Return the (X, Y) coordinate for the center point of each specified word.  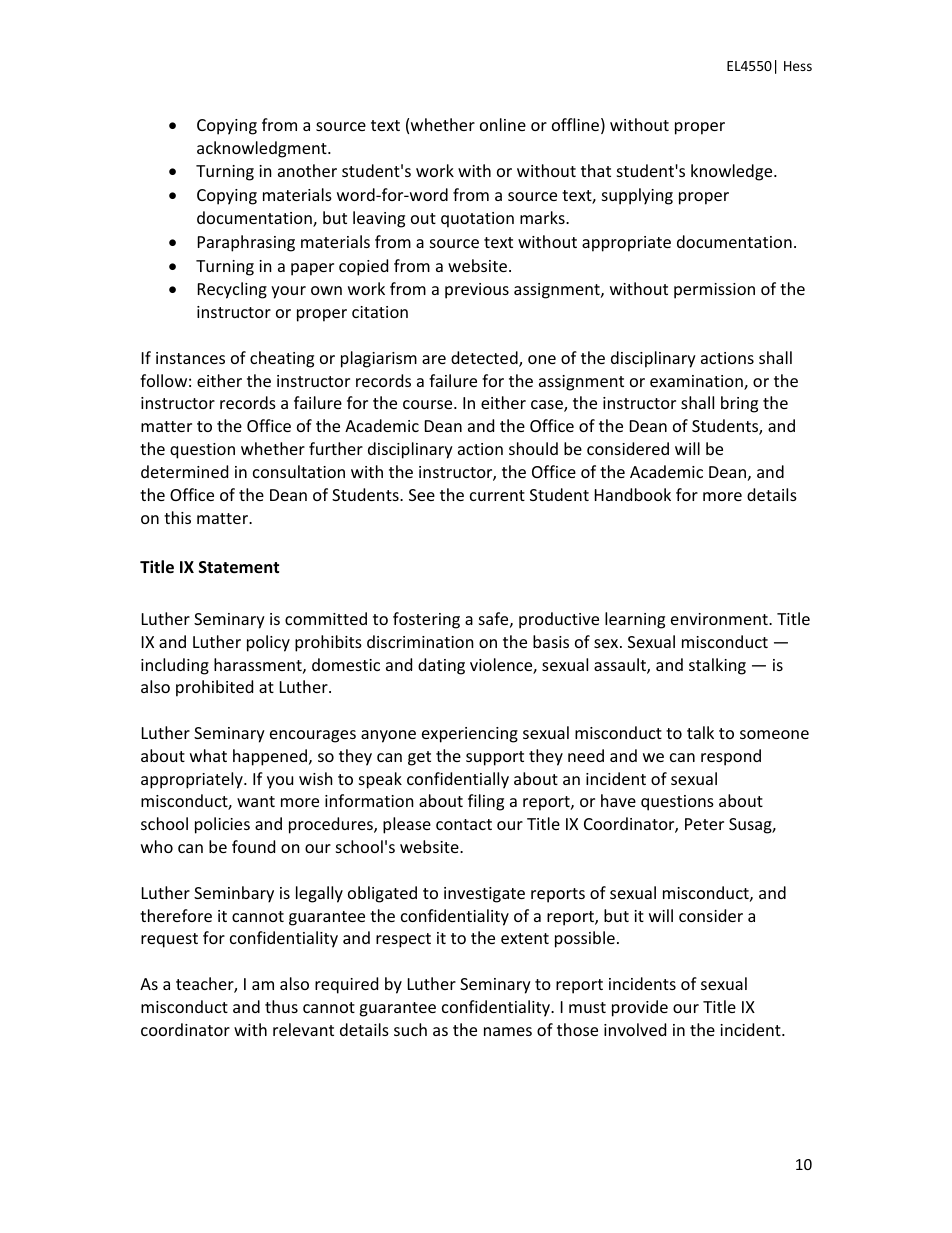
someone (774, 734)
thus (281, 1006)
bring (739, 404)
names (508, 1031)
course (429, 404)
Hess (798, 66)
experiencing (470, 735)
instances (190, 358)
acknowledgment (263, 149)
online (503, 124)
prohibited (214, 688)
